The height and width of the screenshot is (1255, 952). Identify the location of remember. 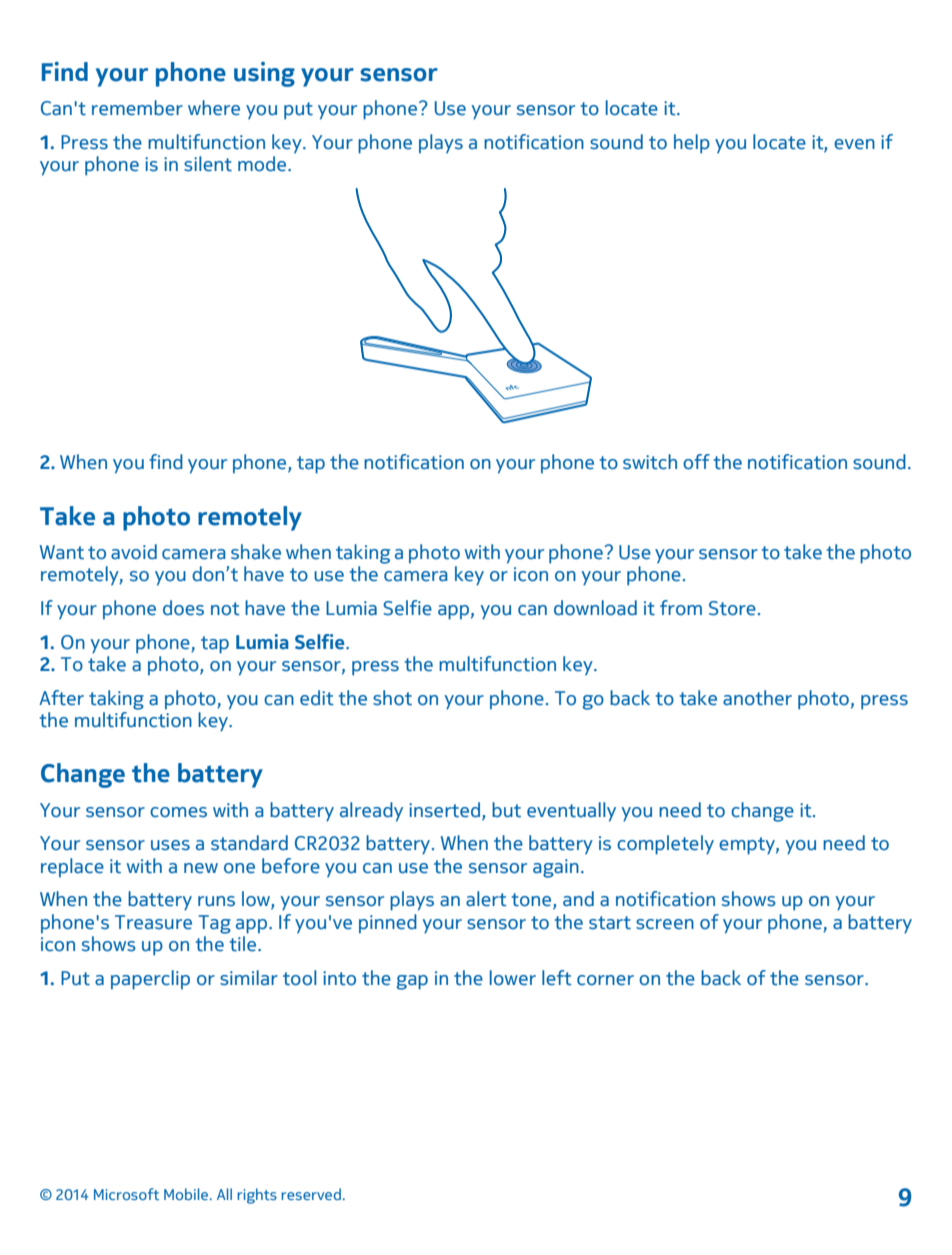
(137, 108).
